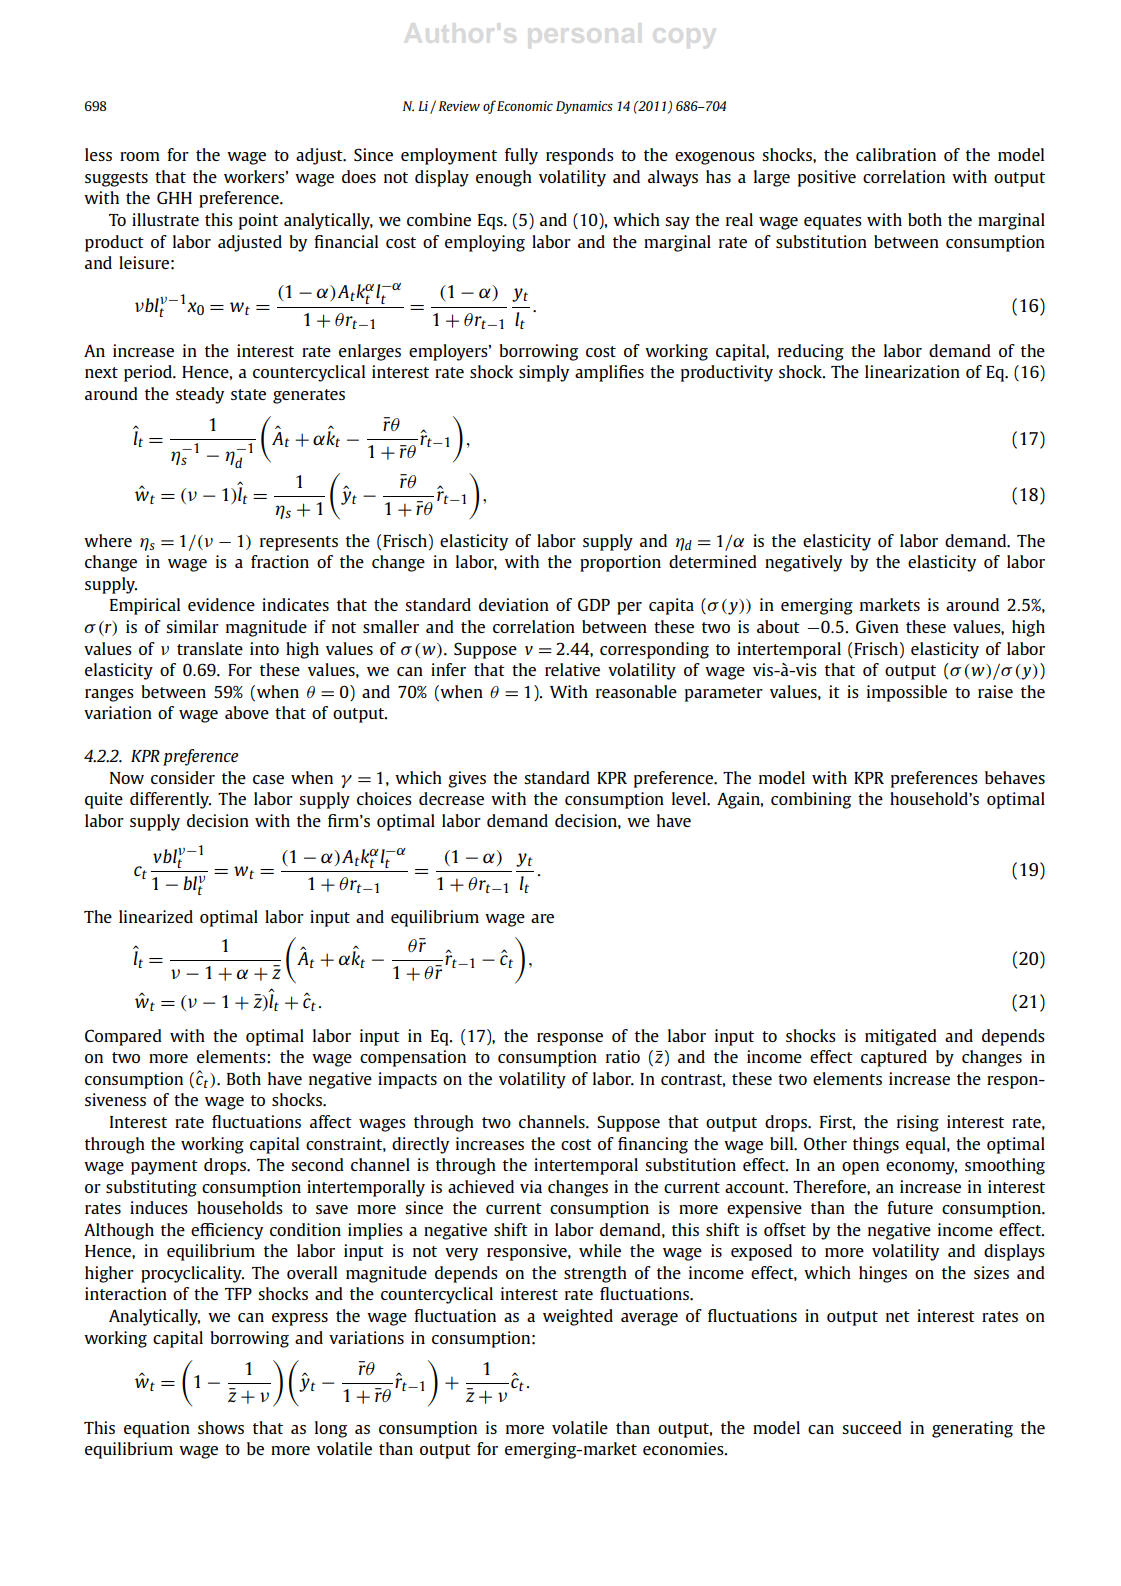 The height and width of the screenshot is (1586, 1121). What do you see at coordinates (912, 371) in the screenshot?
I see `linearization` at bounding box center [912, 371].
